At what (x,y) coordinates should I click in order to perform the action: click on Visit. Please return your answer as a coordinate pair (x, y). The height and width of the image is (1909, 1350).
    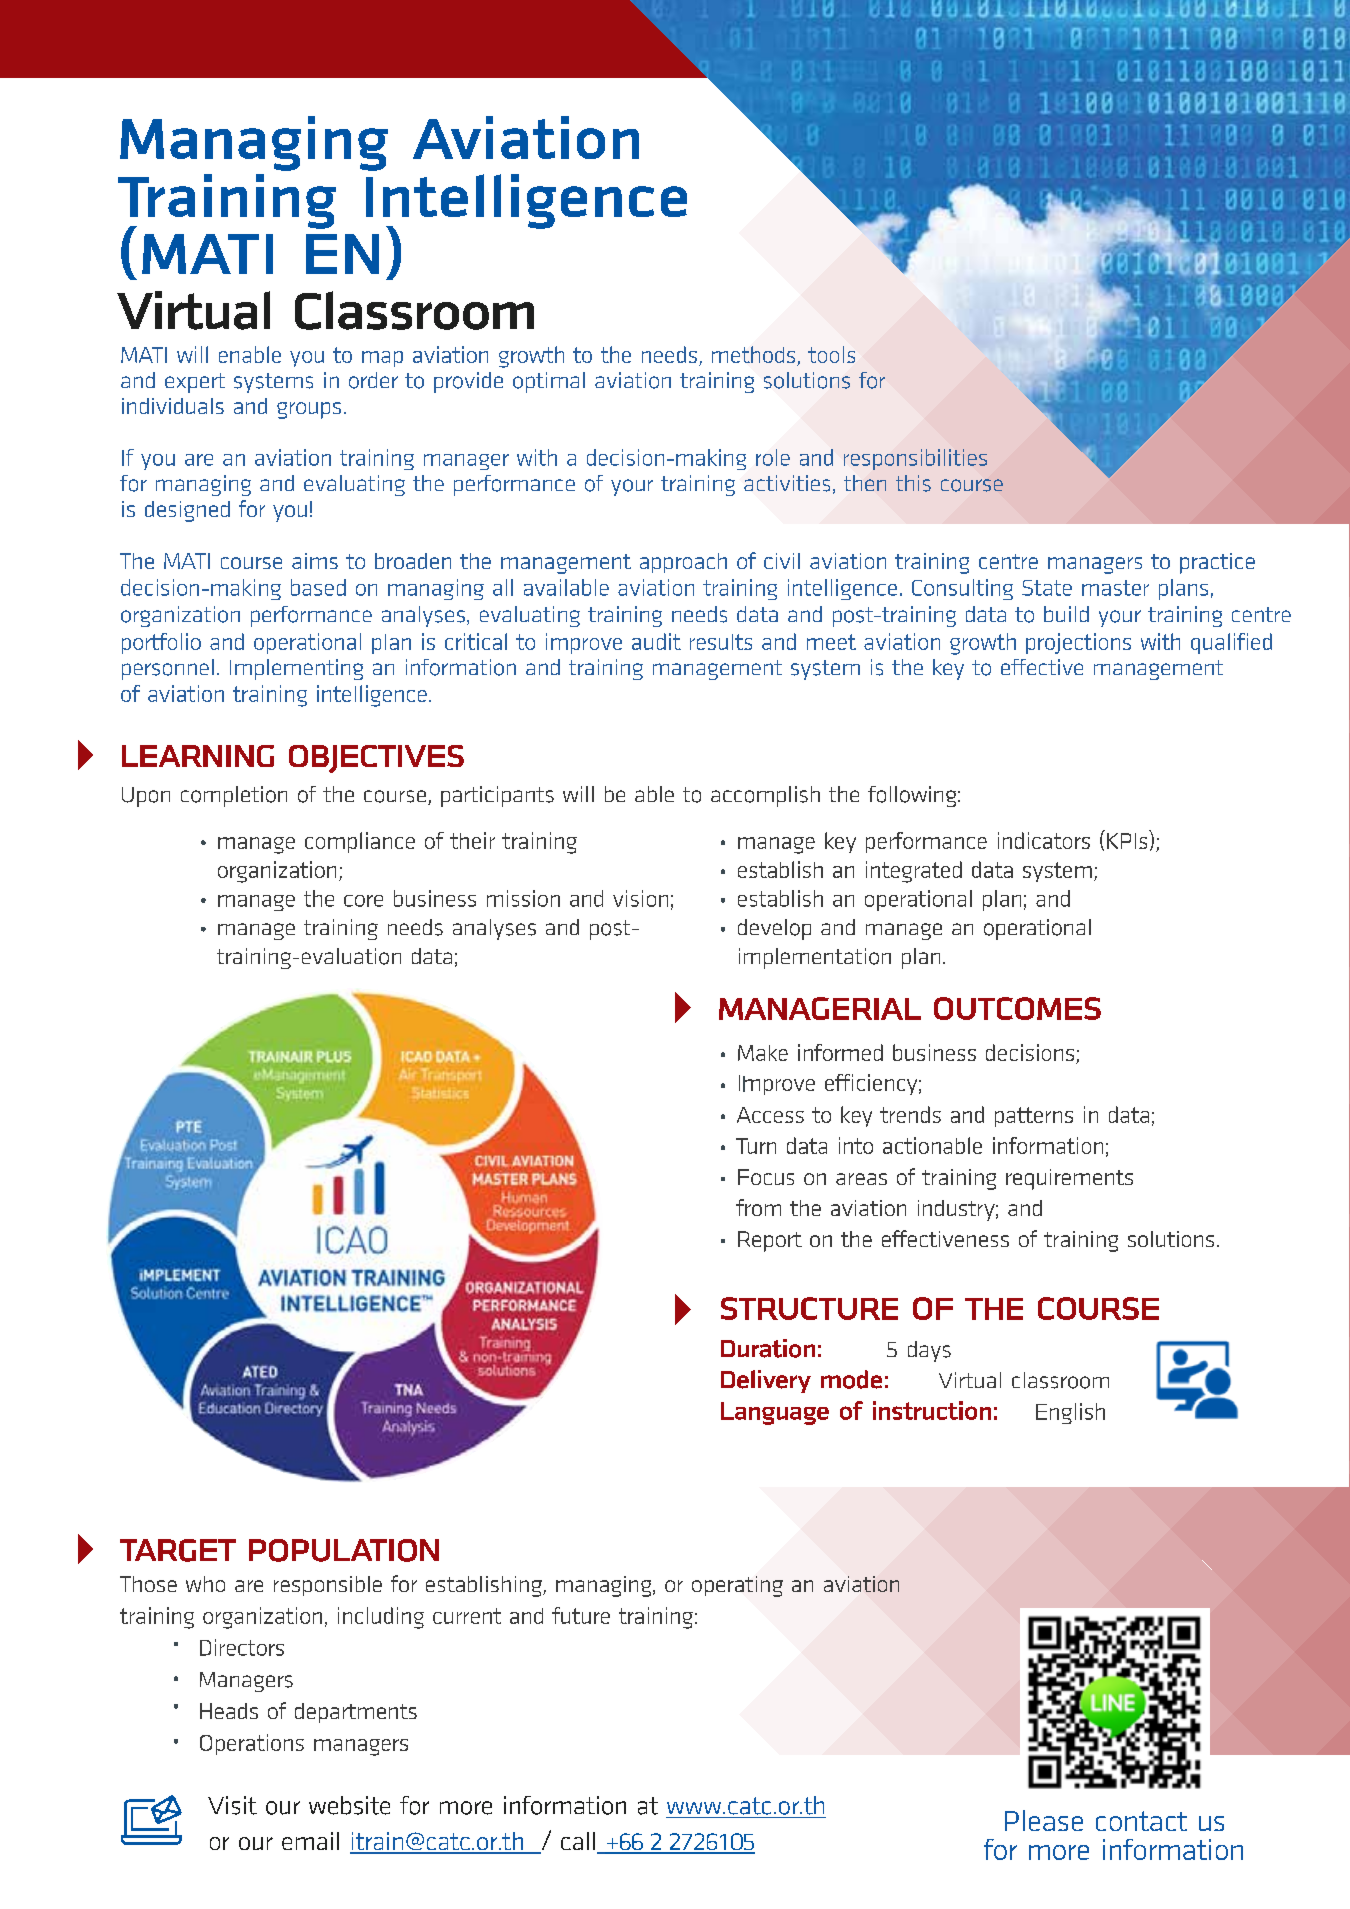
    Looking at the image, I should click on (232, 1805).
